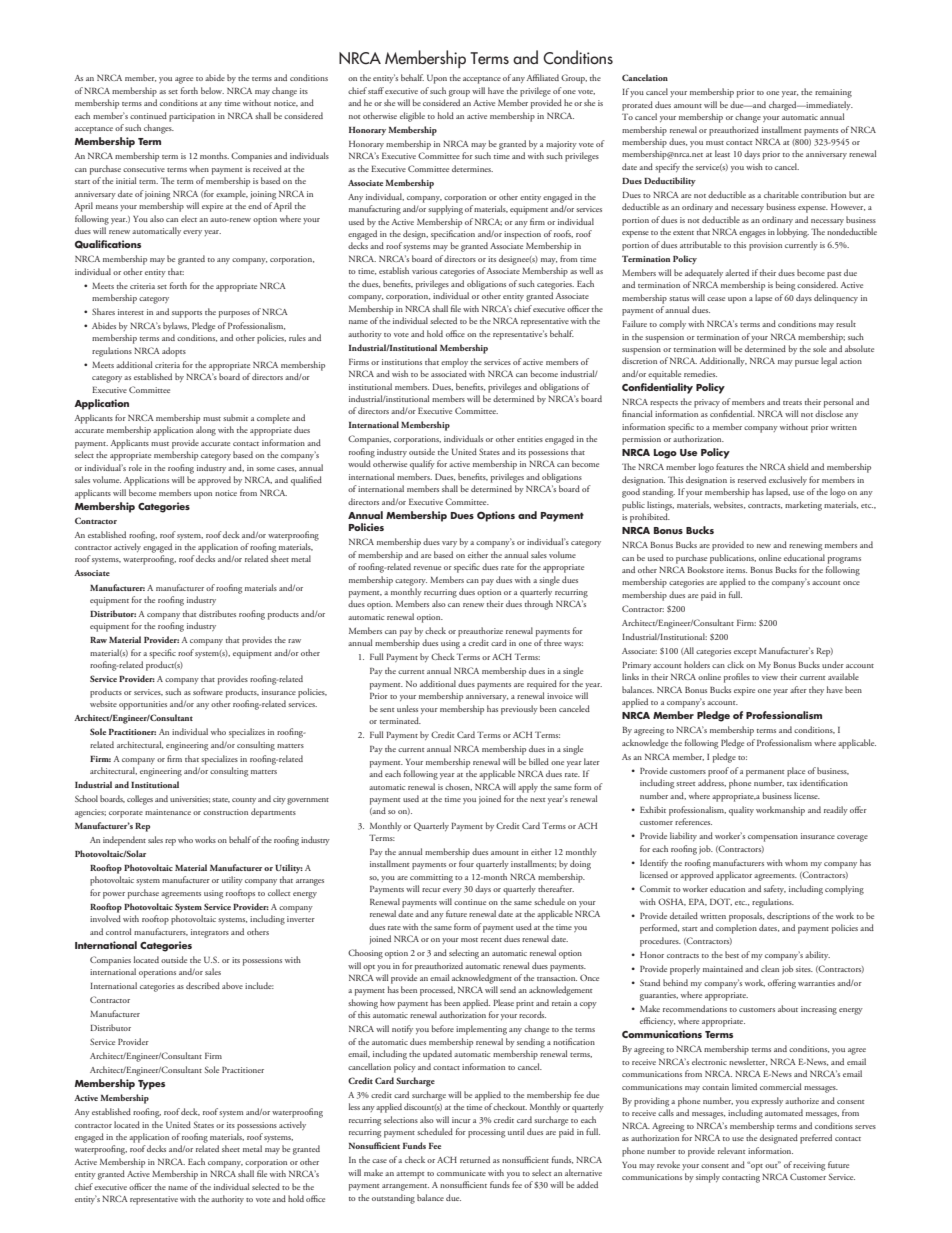 The width and height of the page is (952, 1233). Describe the element at coordinates (151, 1085) in the page. I see `Types` at that location.
